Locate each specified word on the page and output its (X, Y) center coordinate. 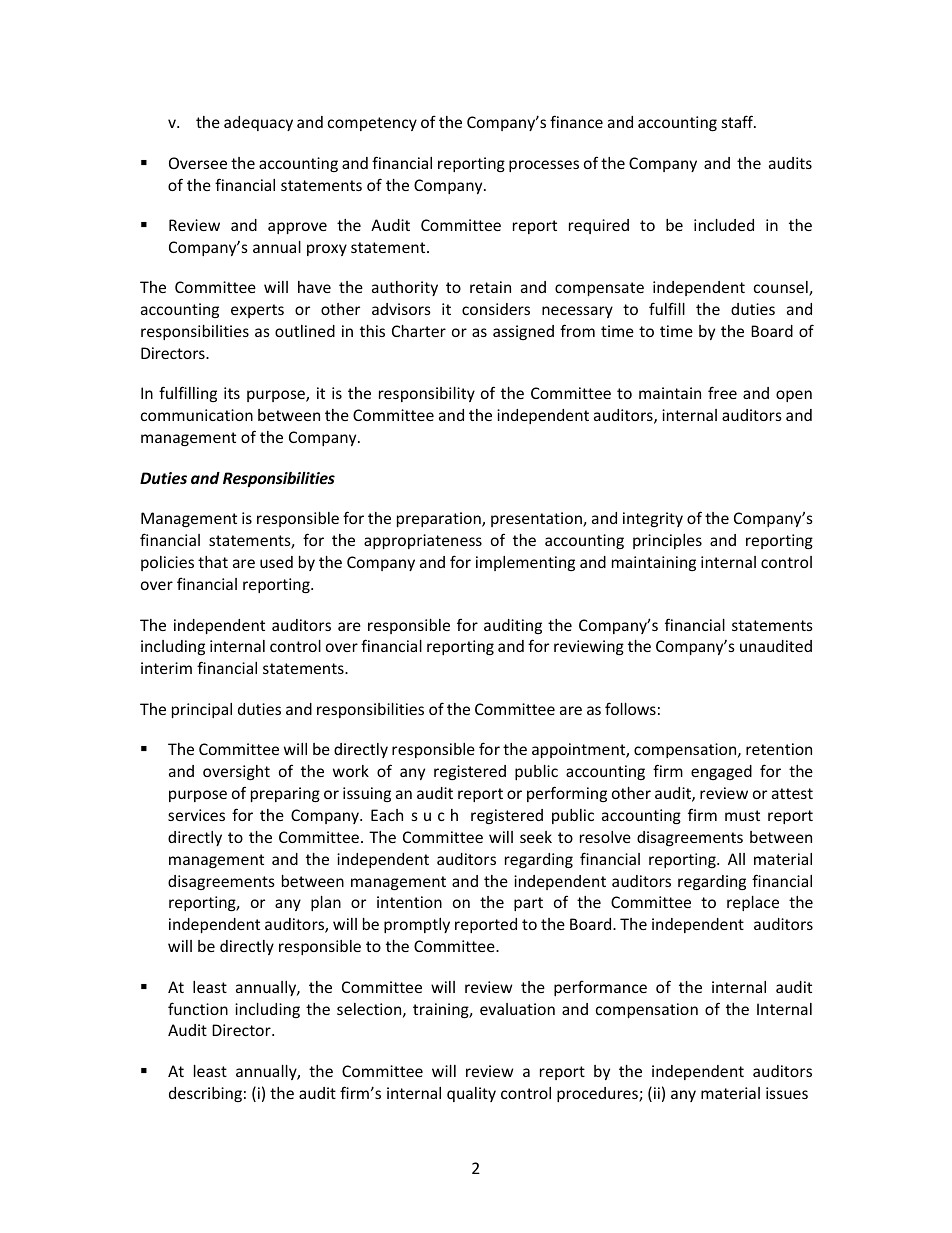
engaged (721, 772)
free (722, 392)
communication (197, 415)
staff (739, 121)
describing (205, 1094)
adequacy (258, 123)
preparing (285, 794)
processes (544, 166)
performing (567, 794)
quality (471, 1094)
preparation (440, 519)
